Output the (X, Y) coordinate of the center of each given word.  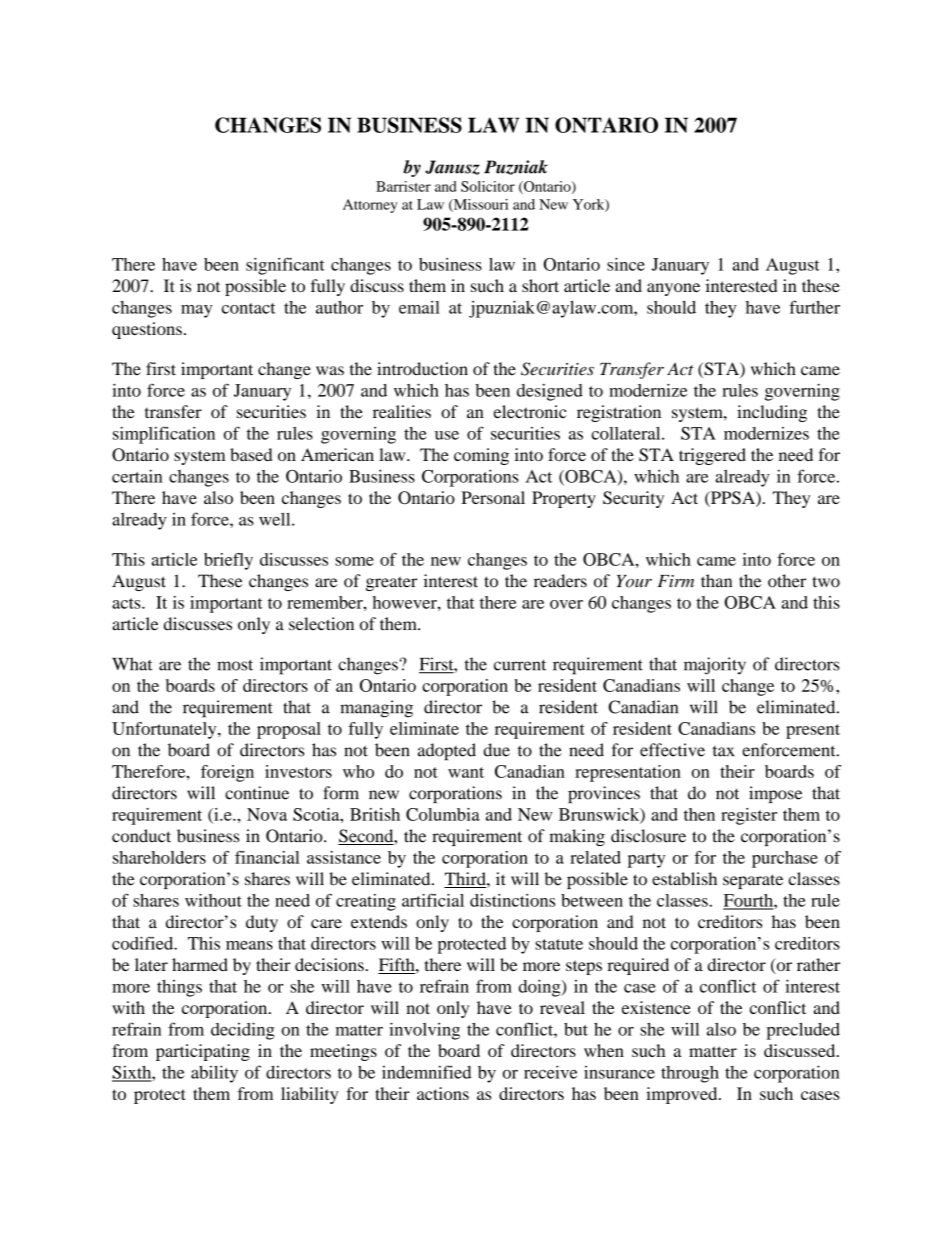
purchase (785, 859)
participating (203, 1052)
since (626, 264)
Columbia (443, 814)
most (235, 665)
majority (715, 666)
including (772, 413)
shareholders (159, 857)
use (447, 435)
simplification (164, 435)
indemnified (426, 1072)
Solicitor (488, 186)
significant (285, 266)
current (520, 665)
